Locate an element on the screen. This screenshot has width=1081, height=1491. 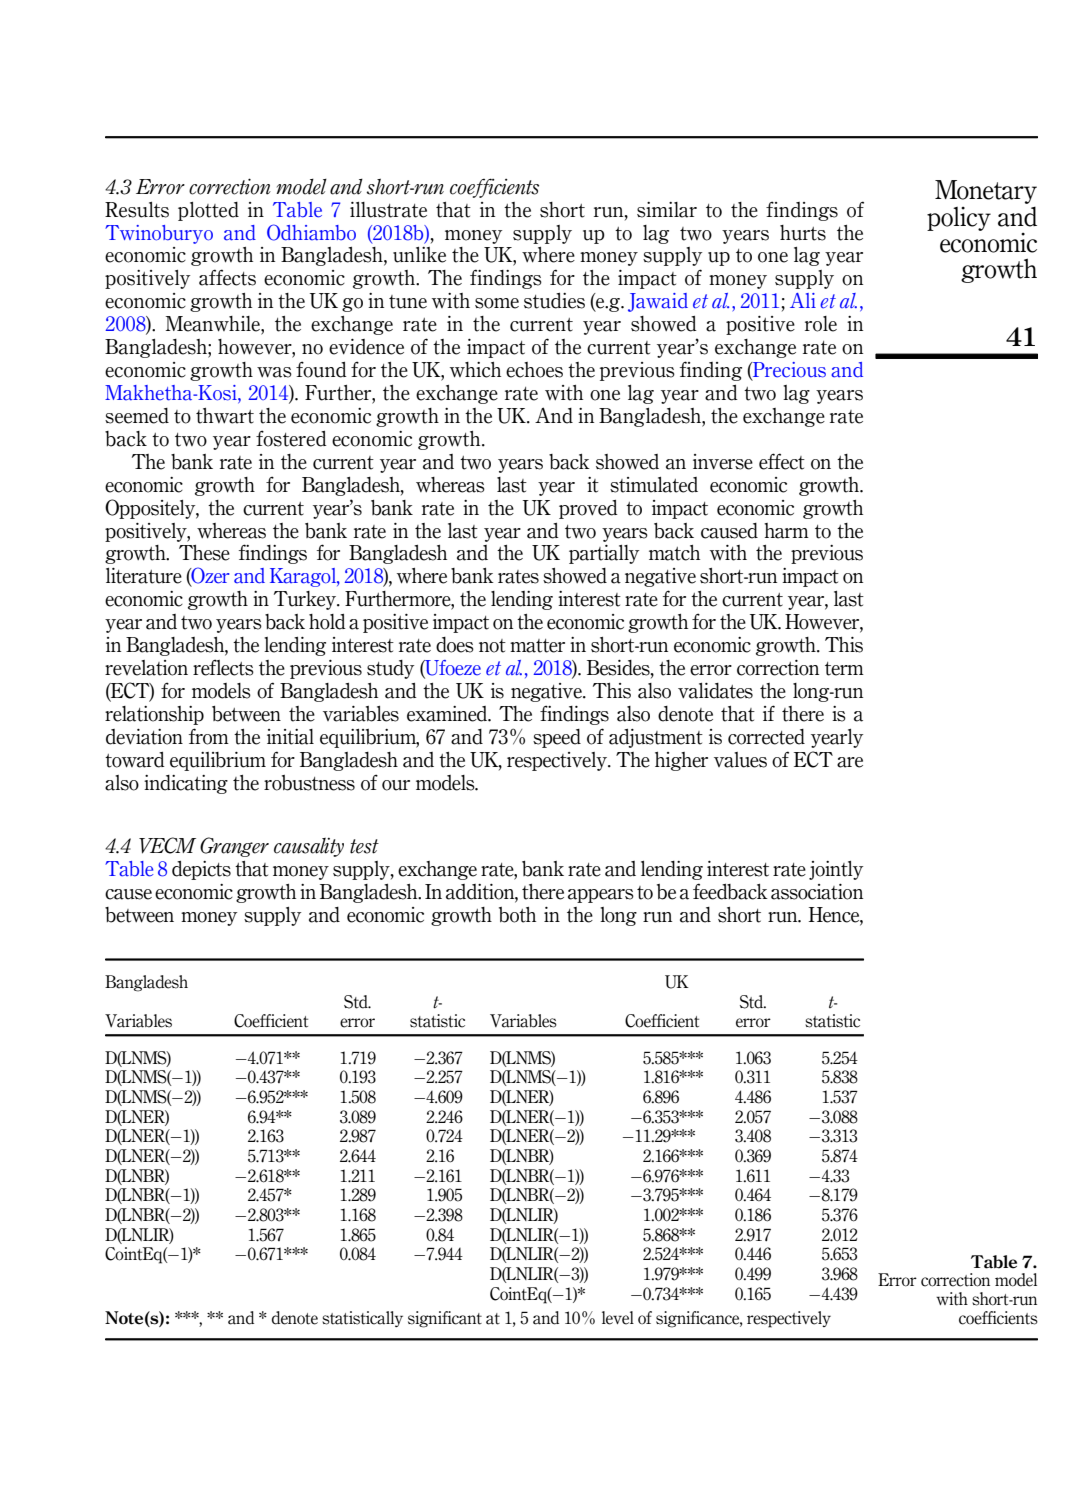
policy is located at coordinates (959, 219).
